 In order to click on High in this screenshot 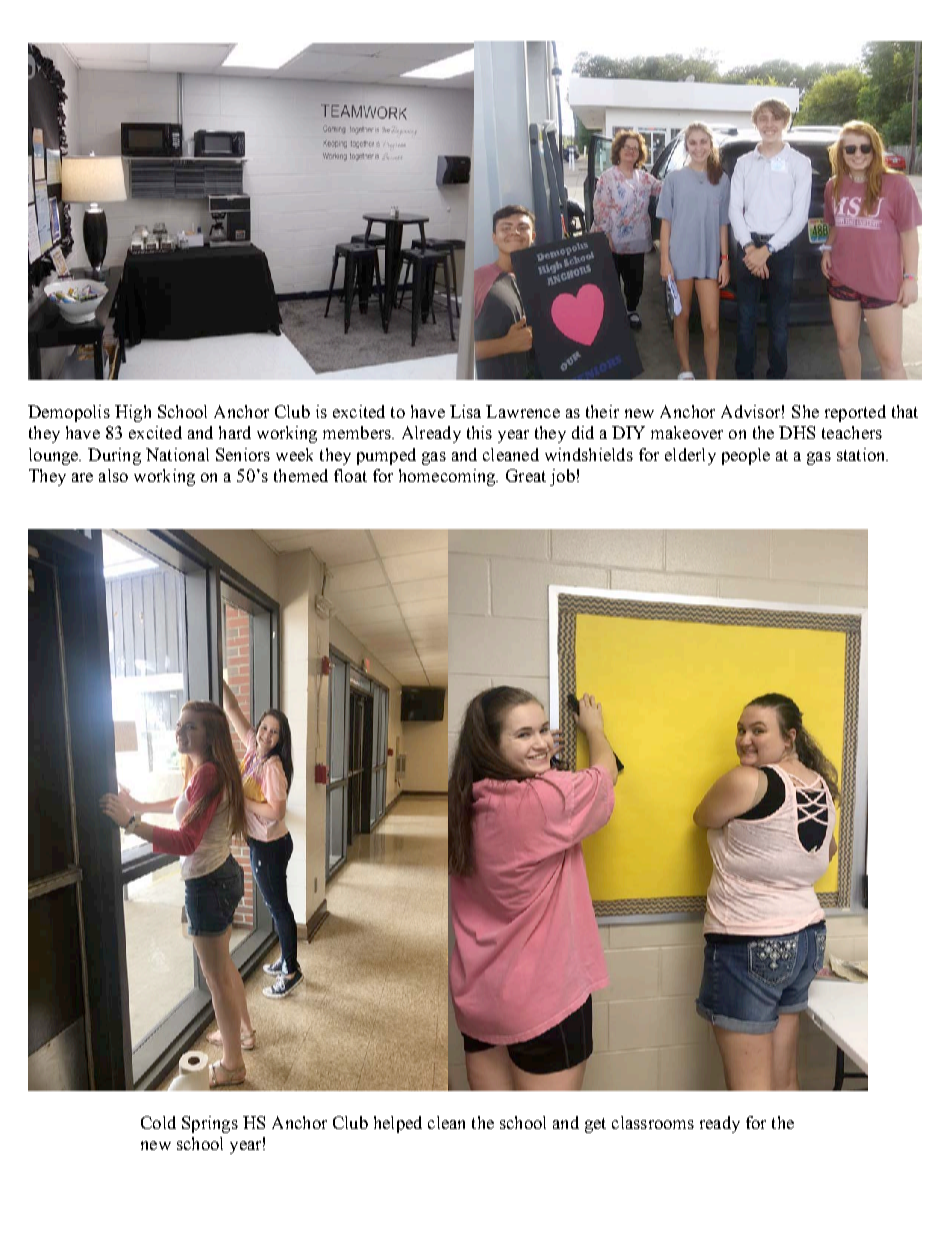, I will do `click(133, 413)`.
